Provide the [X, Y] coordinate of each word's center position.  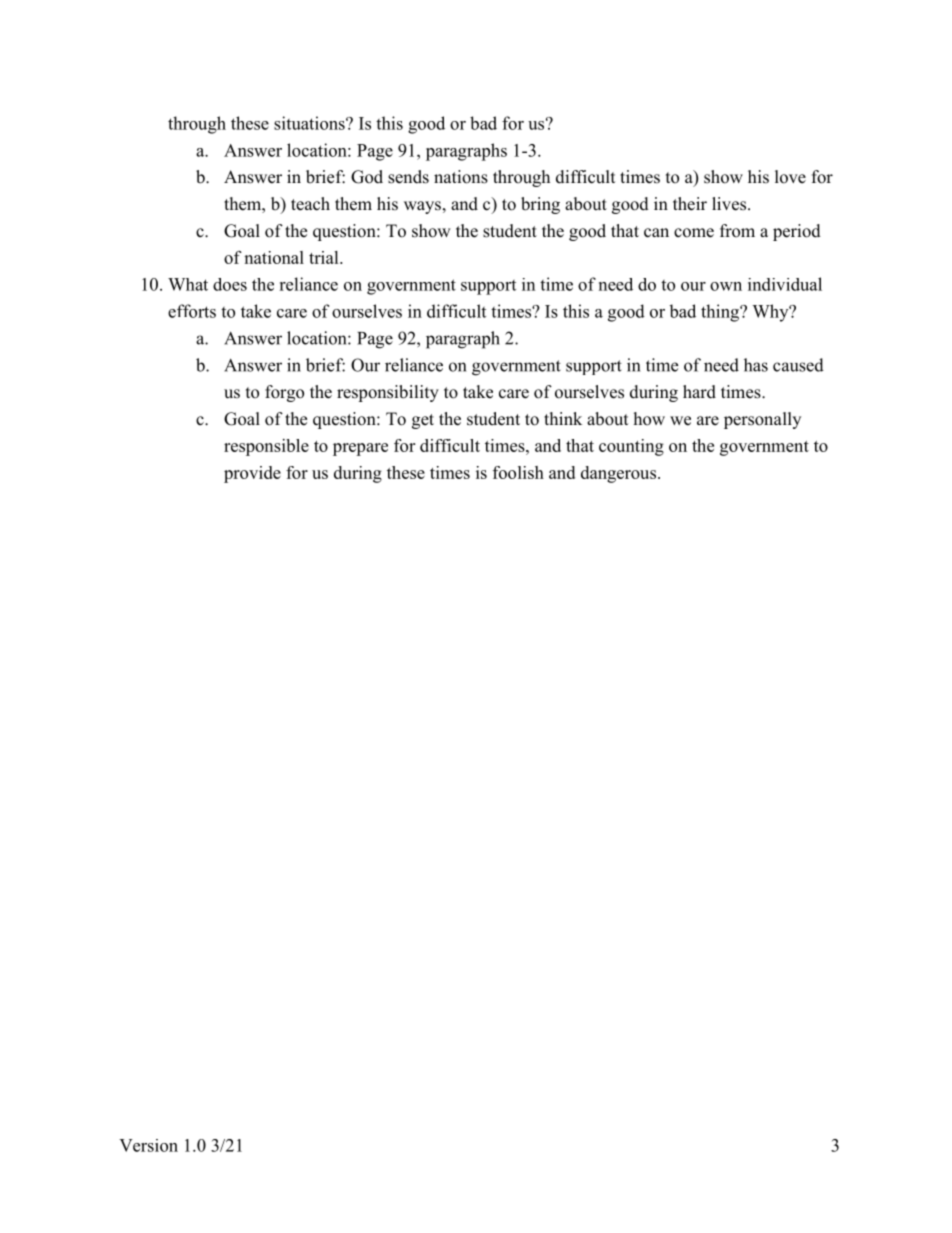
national [274, 257]
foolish [518, 472]
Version [148, 1145]
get [423, 421]
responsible [266, 447]
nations [461, 177]
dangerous [620, 474]
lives [729, 204]
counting [631, 447]
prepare [360, 449]
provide [252, 474]
